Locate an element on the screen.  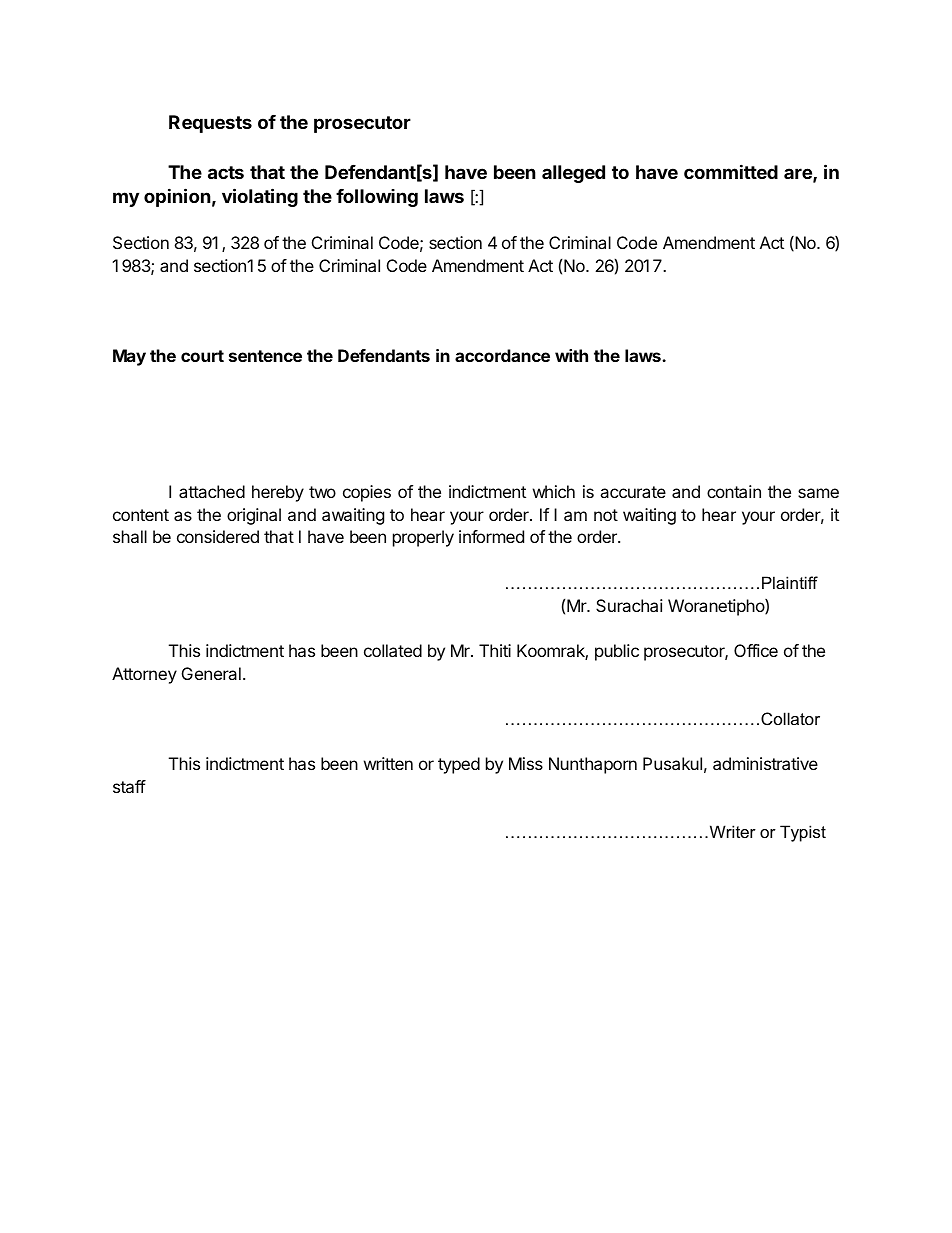
Requests is located at coordinates (210, 124).
